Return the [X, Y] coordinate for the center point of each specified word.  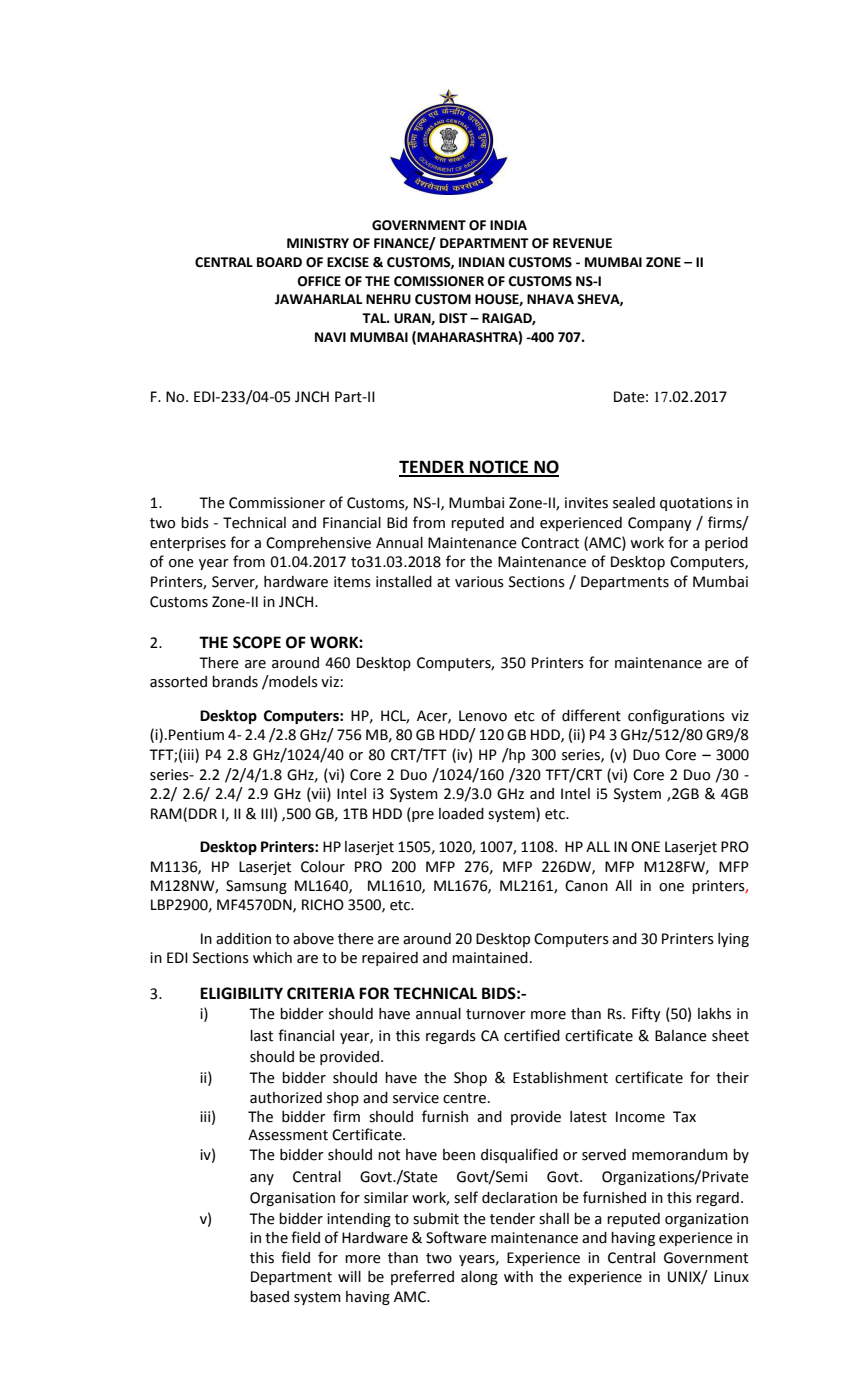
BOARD [279, 262]
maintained [490, 958]
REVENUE [582, 243]
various [479, 582]
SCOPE [257, 642]
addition [243, 939]
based [269, 1297]
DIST [453, 318]
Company [660, 524]
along [479, 1278]
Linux [731, 1277]
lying [733, 940]
